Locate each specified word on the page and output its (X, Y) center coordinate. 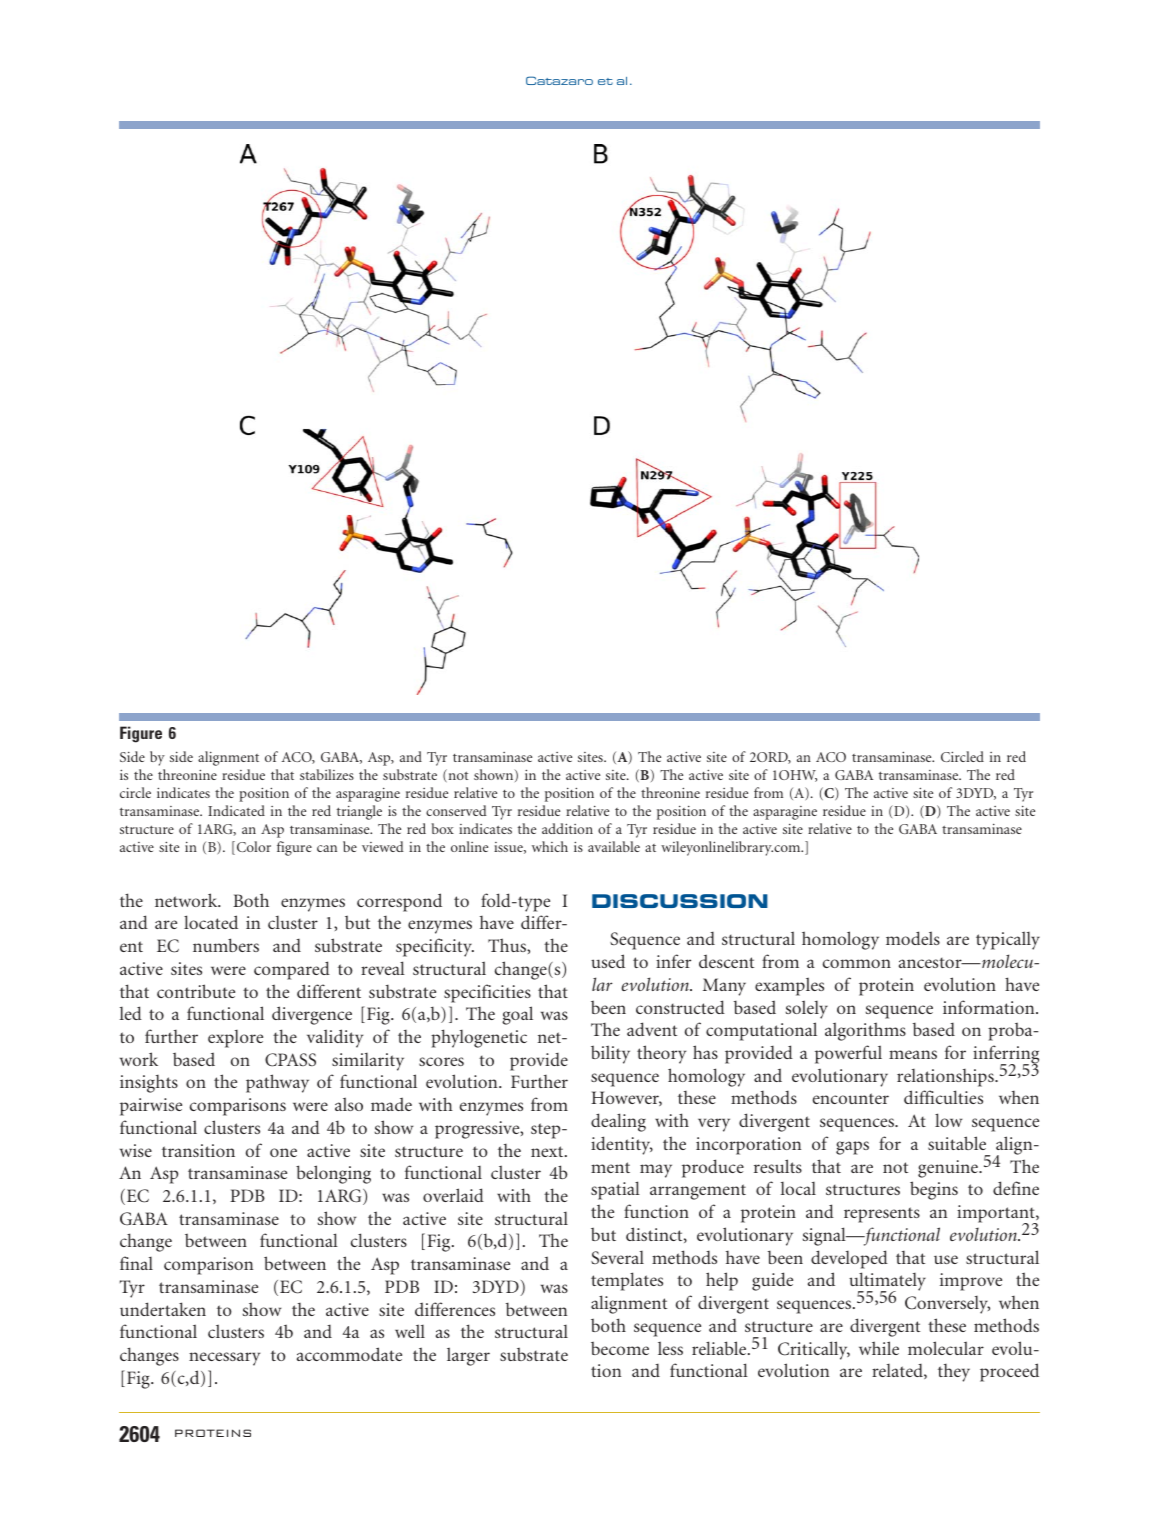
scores (441, 1061)
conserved (456, 810)
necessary (224, 1359)
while (879, 1348)
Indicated (236, 810)
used (608, 961)
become (620, 1348)
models (913, 938)
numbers (226, 945)
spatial (615, 1190)
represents (882, 1215)
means (913, 1054)
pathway (277, 1083)
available (614, 846)
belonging (333, 1174)
